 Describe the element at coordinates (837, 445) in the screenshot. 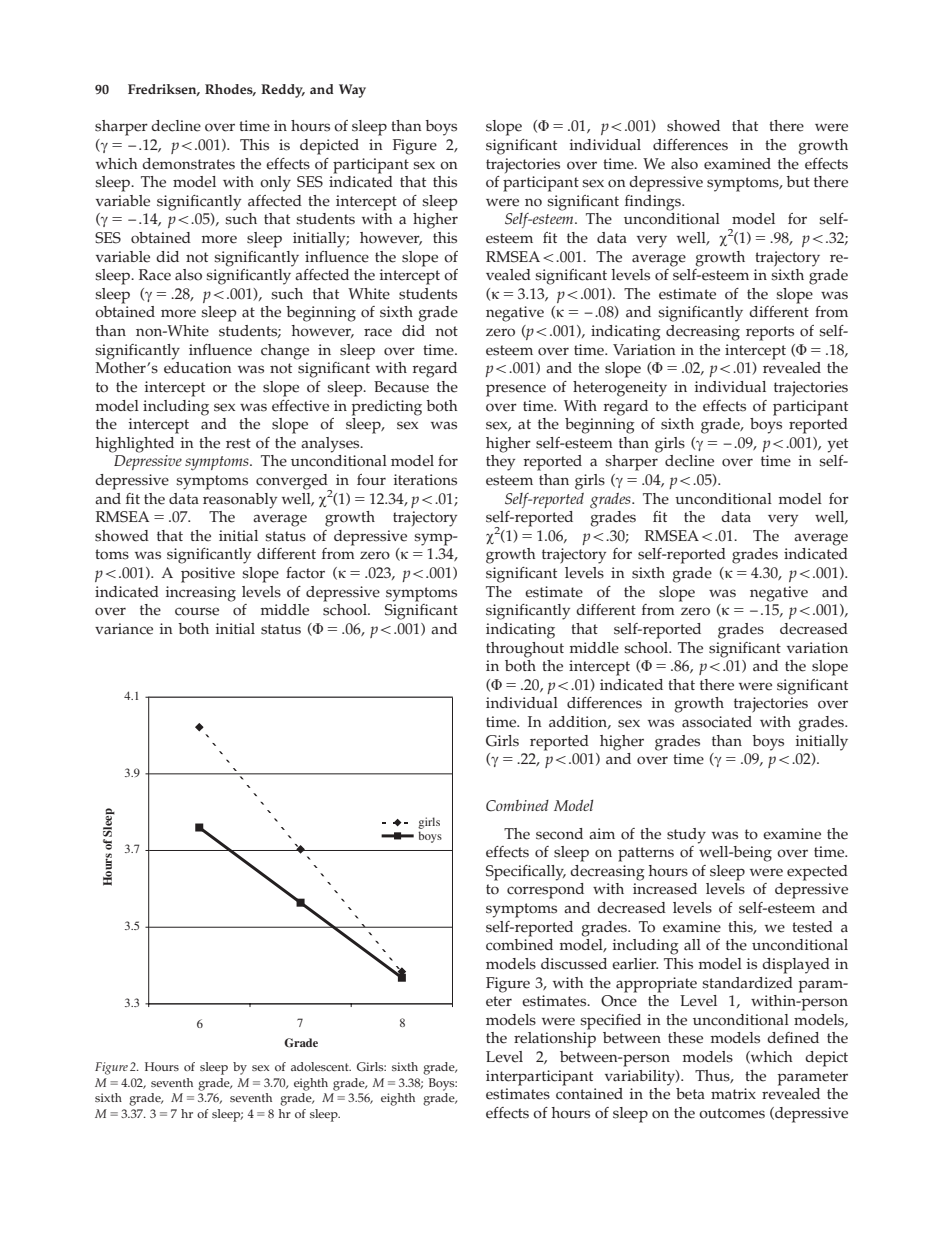

I see `yet` at that location.
